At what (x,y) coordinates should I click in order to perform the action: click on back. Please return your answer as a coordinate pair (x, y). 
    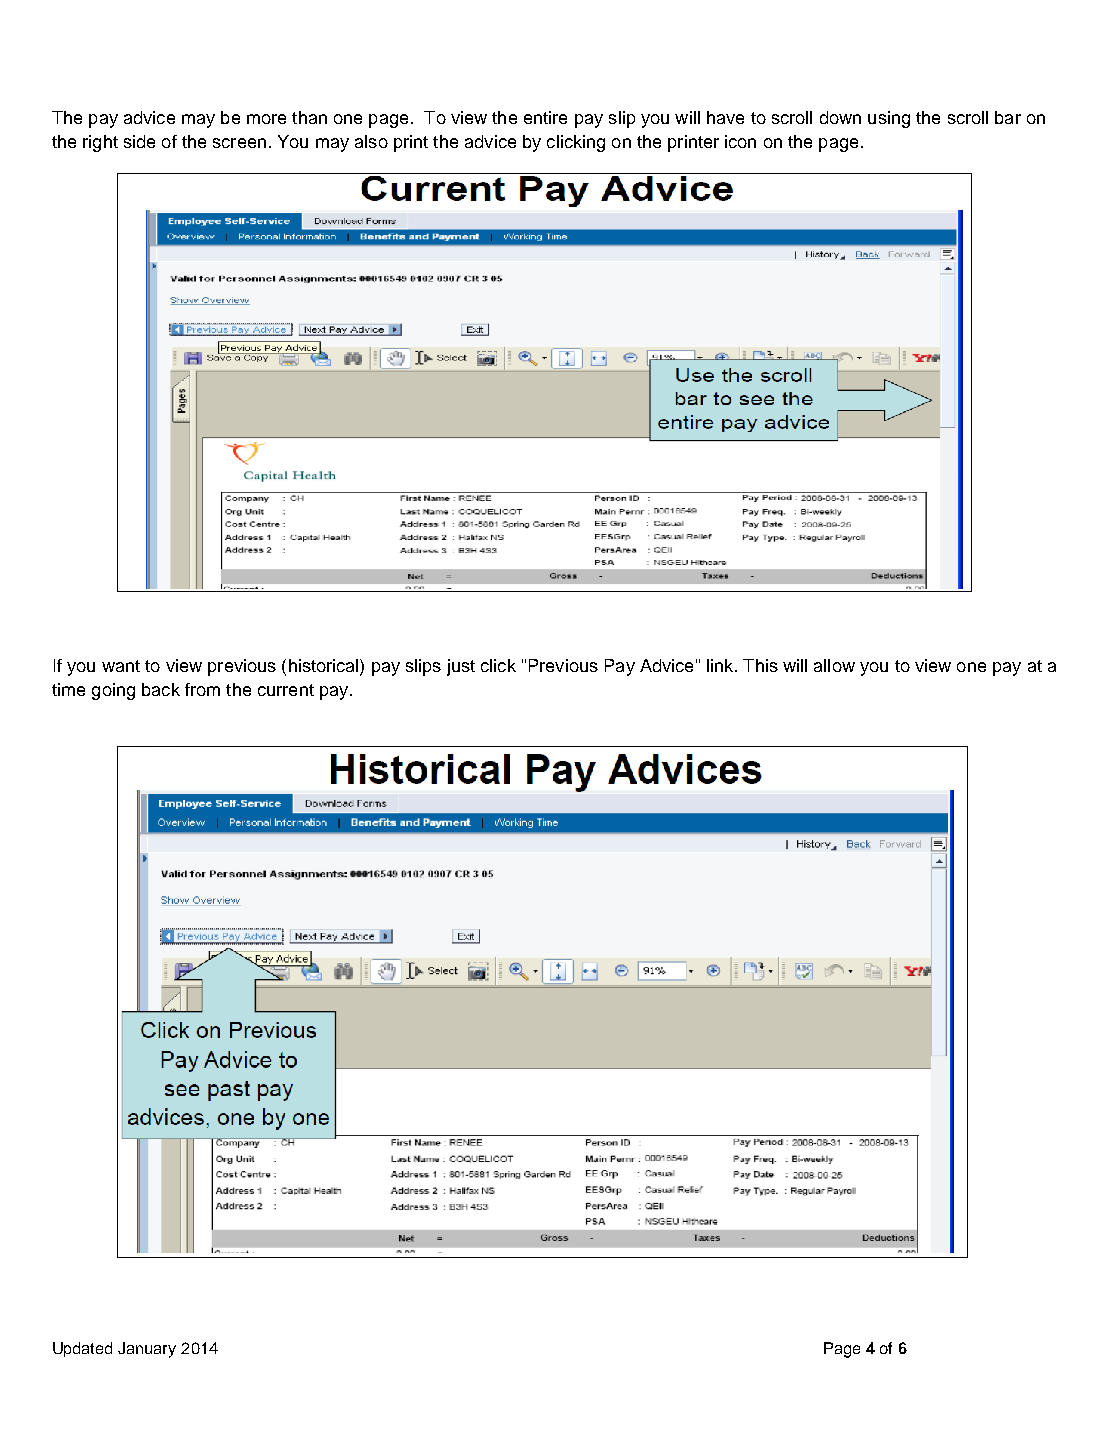
    Looking at the image, I should click on (161, 689).
